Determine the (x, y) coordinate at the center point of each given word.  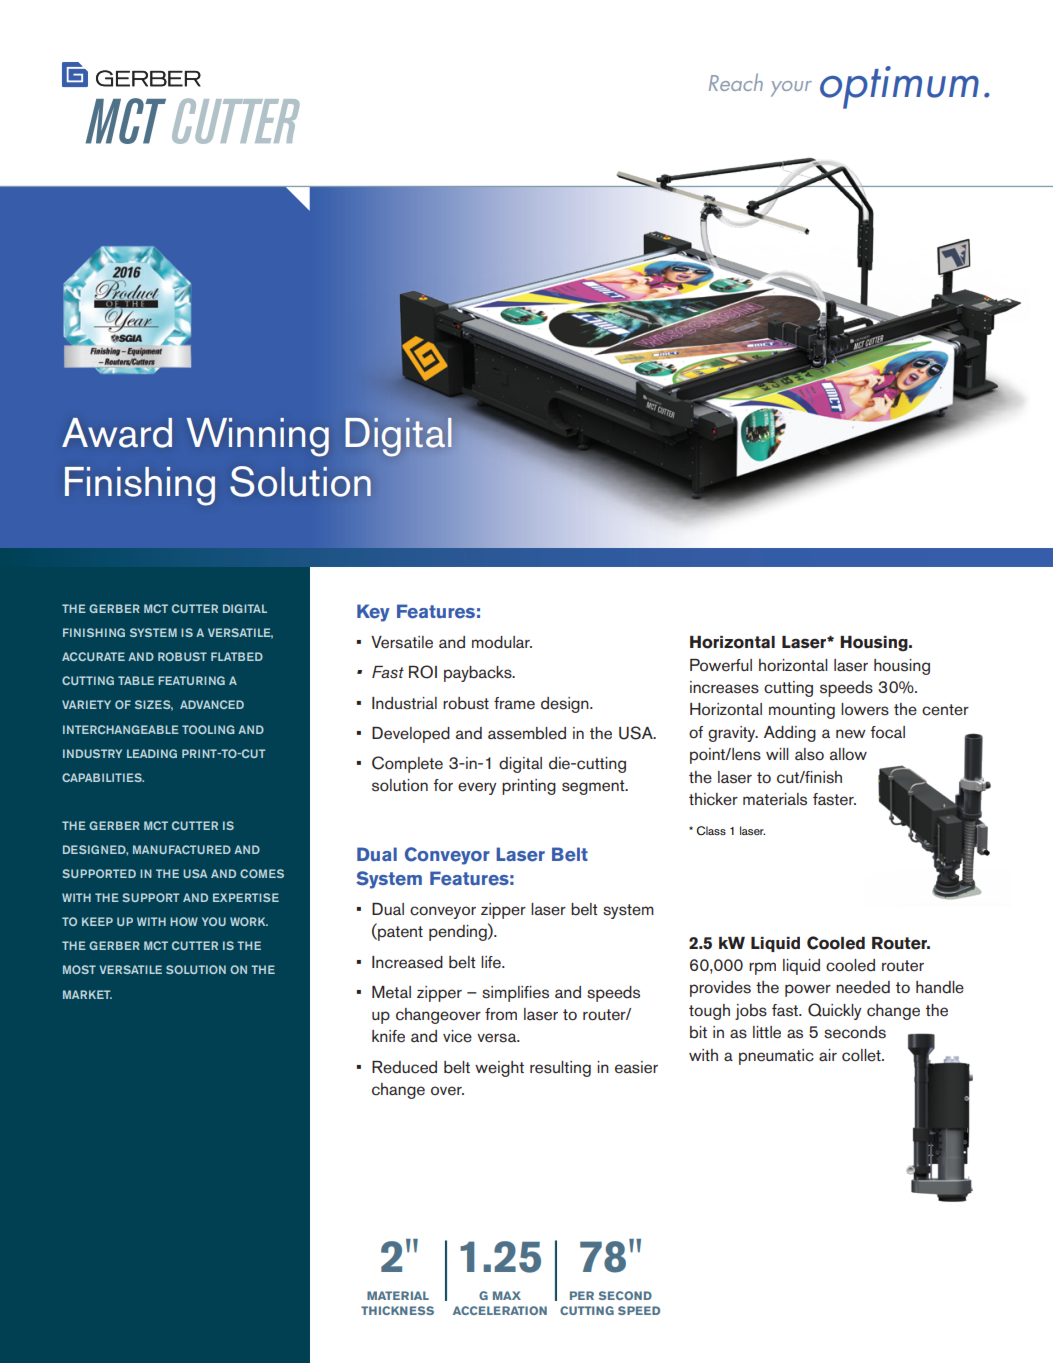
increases (724, 687)
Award (117, 433)
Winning (258, 437)
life (492, 962)
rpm (762, 968)
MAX (507, 1295)
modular (502, 642)
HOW (184, 921)
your (791, 89)
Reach (736, 82)
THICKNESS (397, 1310)
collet (862, 1055)
